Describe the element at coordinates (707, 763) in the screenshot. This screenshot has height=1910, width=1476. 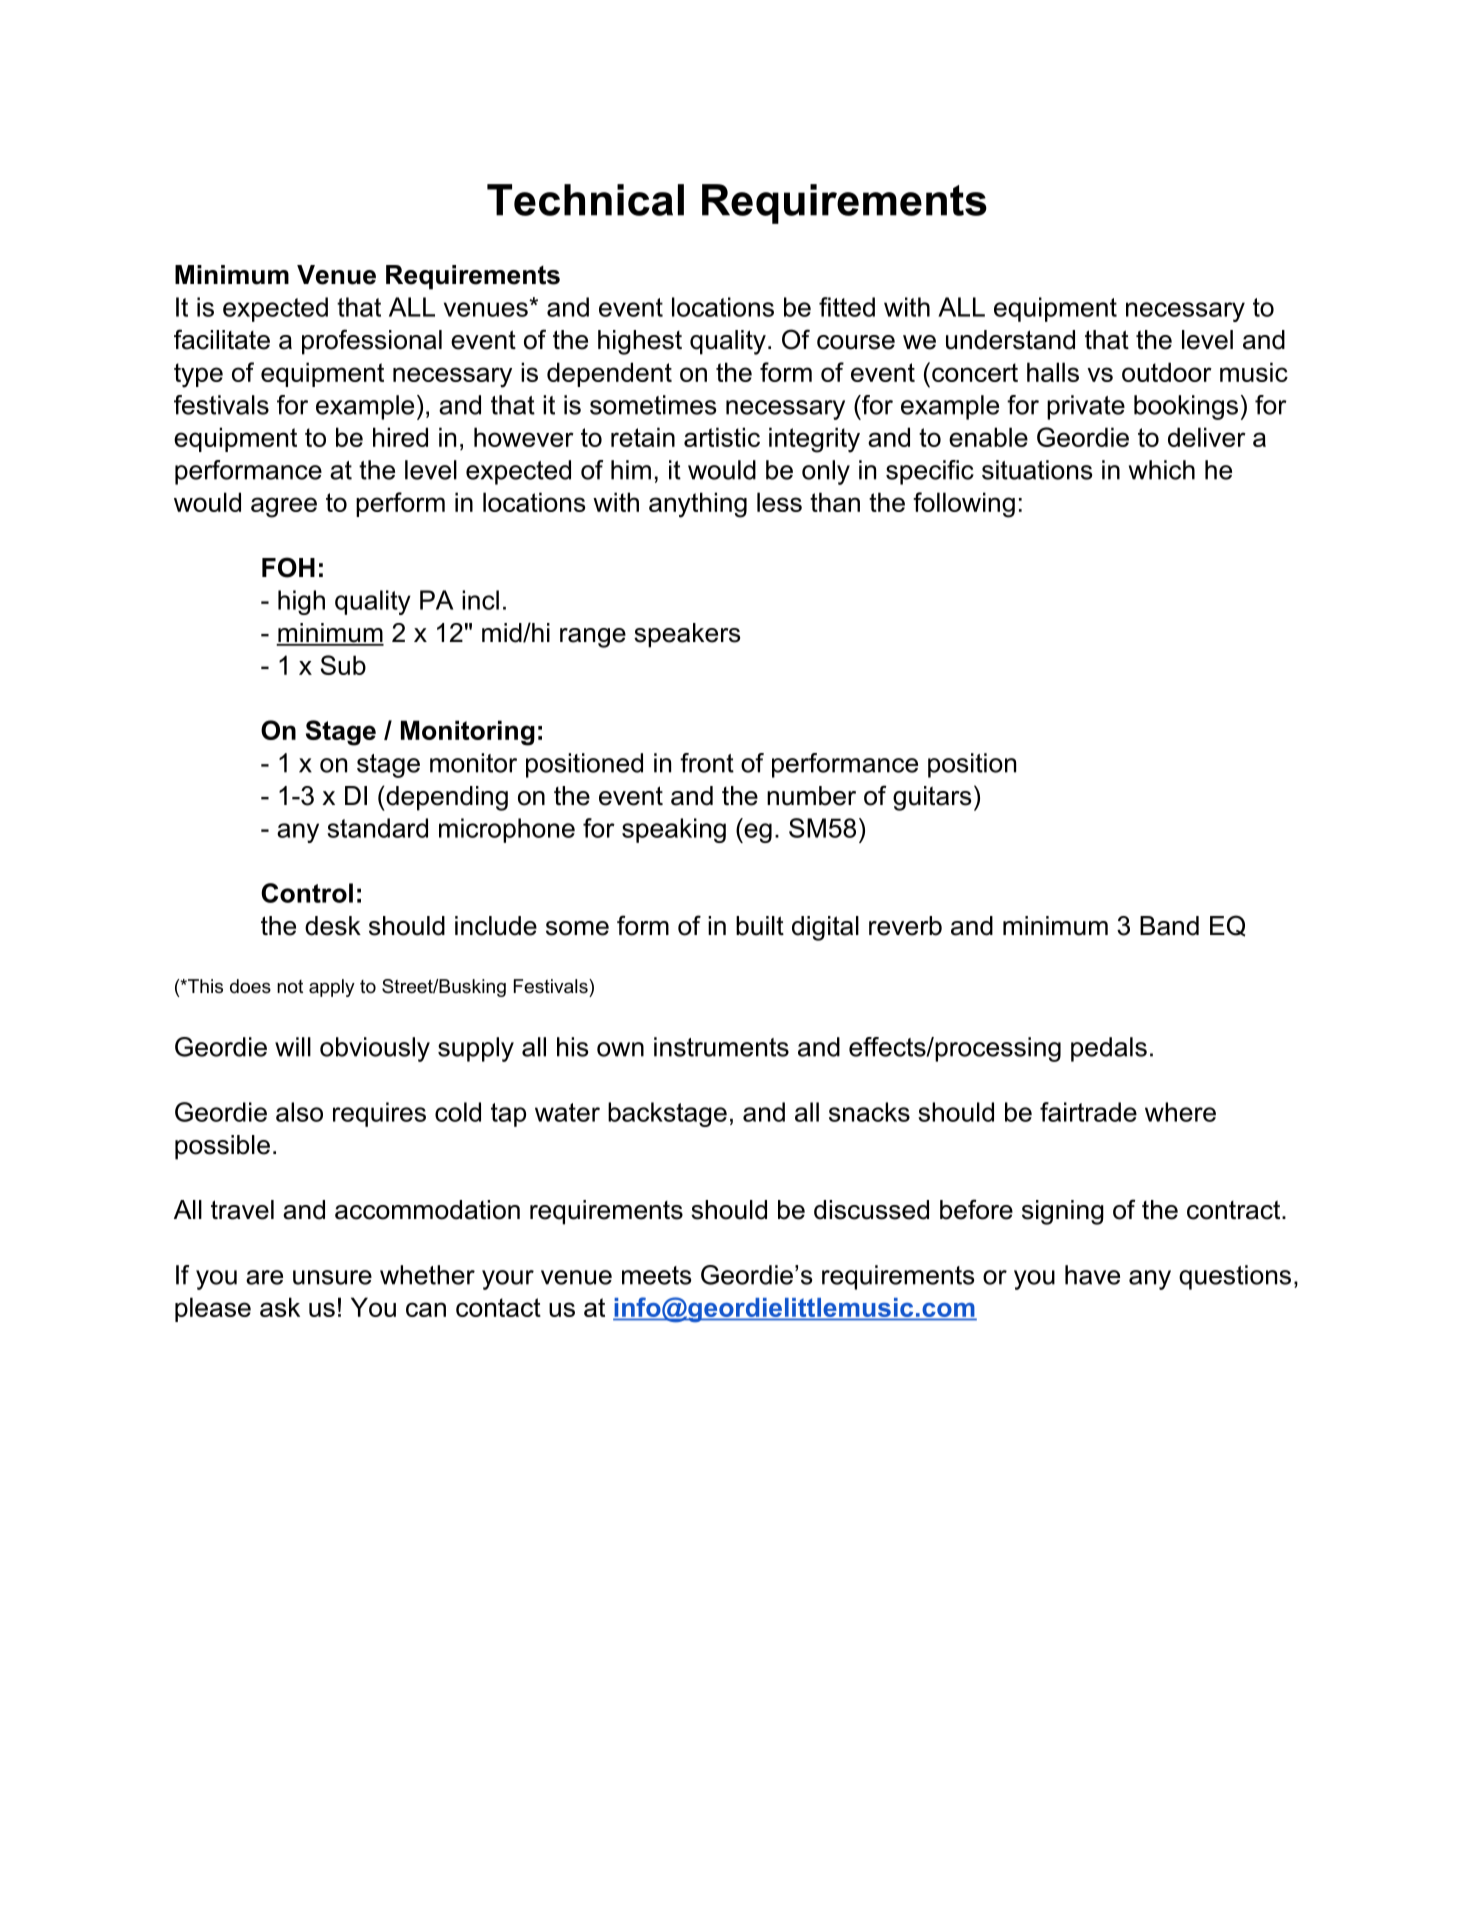
I see `front` at that location.
